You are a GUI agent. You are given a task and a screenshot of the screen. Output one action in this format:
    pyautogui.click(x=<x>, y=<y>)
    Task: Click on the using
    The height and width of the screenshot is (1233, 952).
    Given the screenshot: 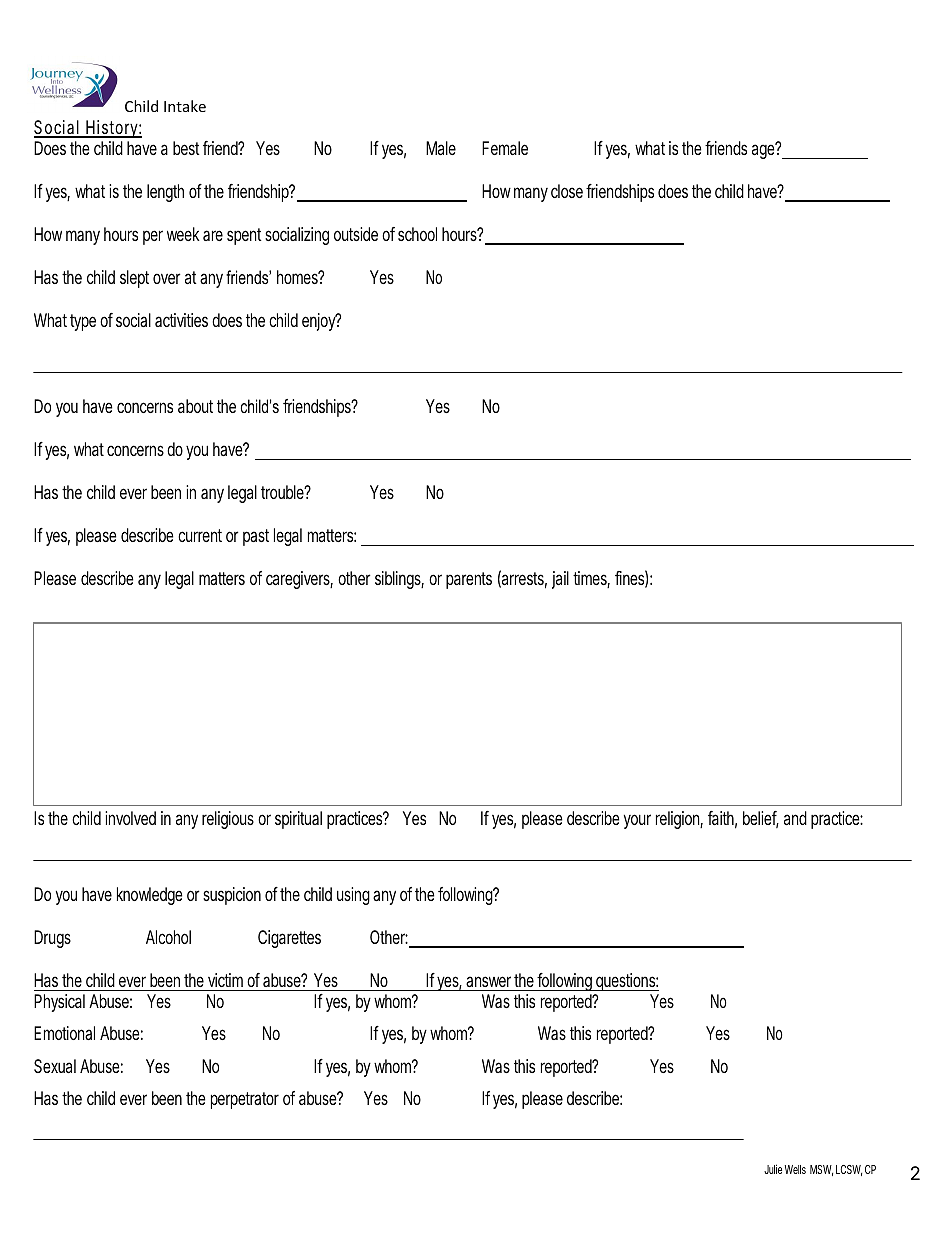 What is the action you would take?
    pyautogui.click(x=353, y=896)
